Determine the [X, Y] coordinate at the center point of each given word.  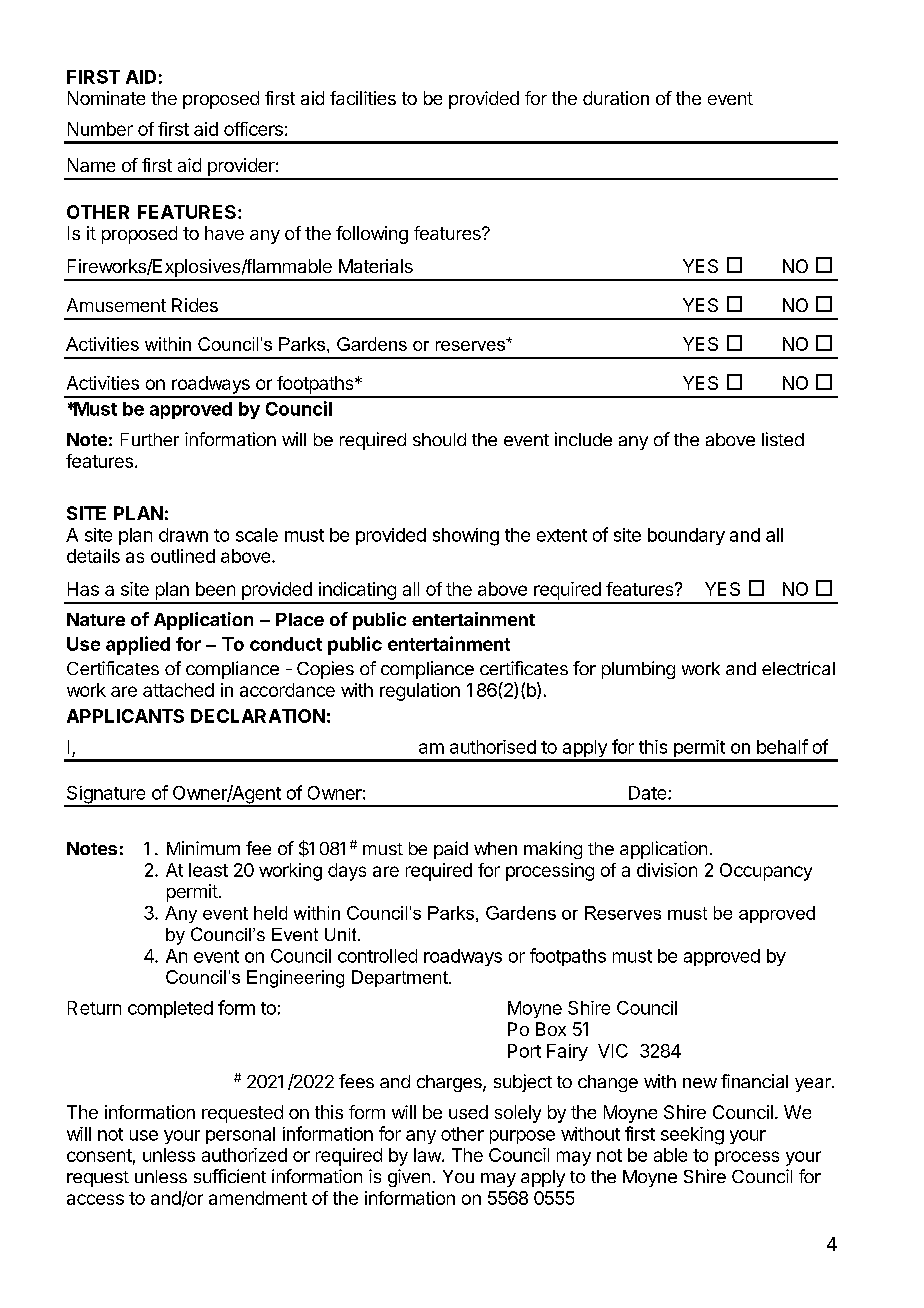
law [428, 1155]
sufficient [230, 1176]
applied [138, 645]
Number [100, 129]
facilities [363, 98]
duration [616, 98]
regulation [420, 692]
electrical [798, 668]
